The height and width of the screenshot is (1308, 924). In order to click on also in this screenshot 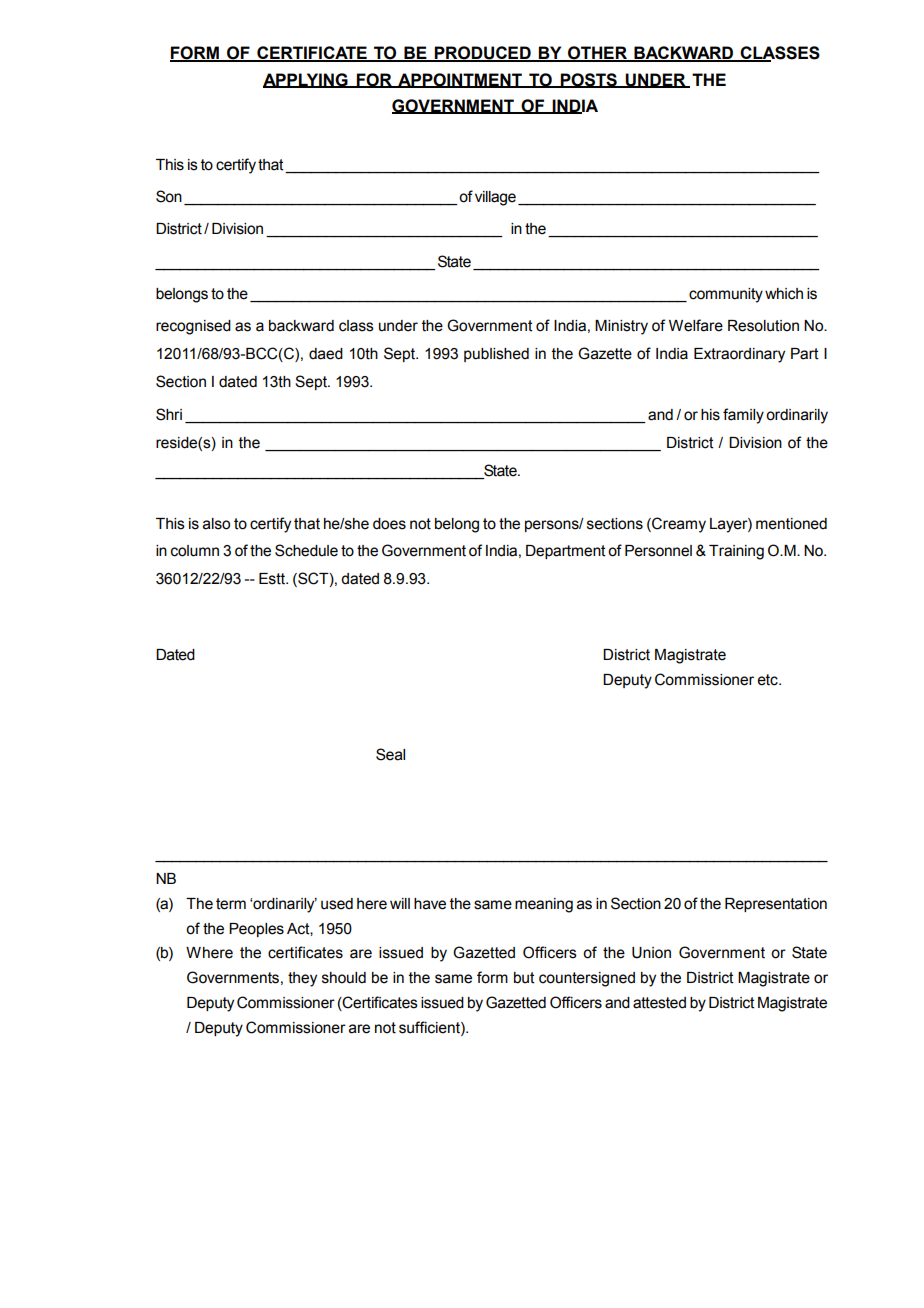, I will do `click(216, 524)`.
